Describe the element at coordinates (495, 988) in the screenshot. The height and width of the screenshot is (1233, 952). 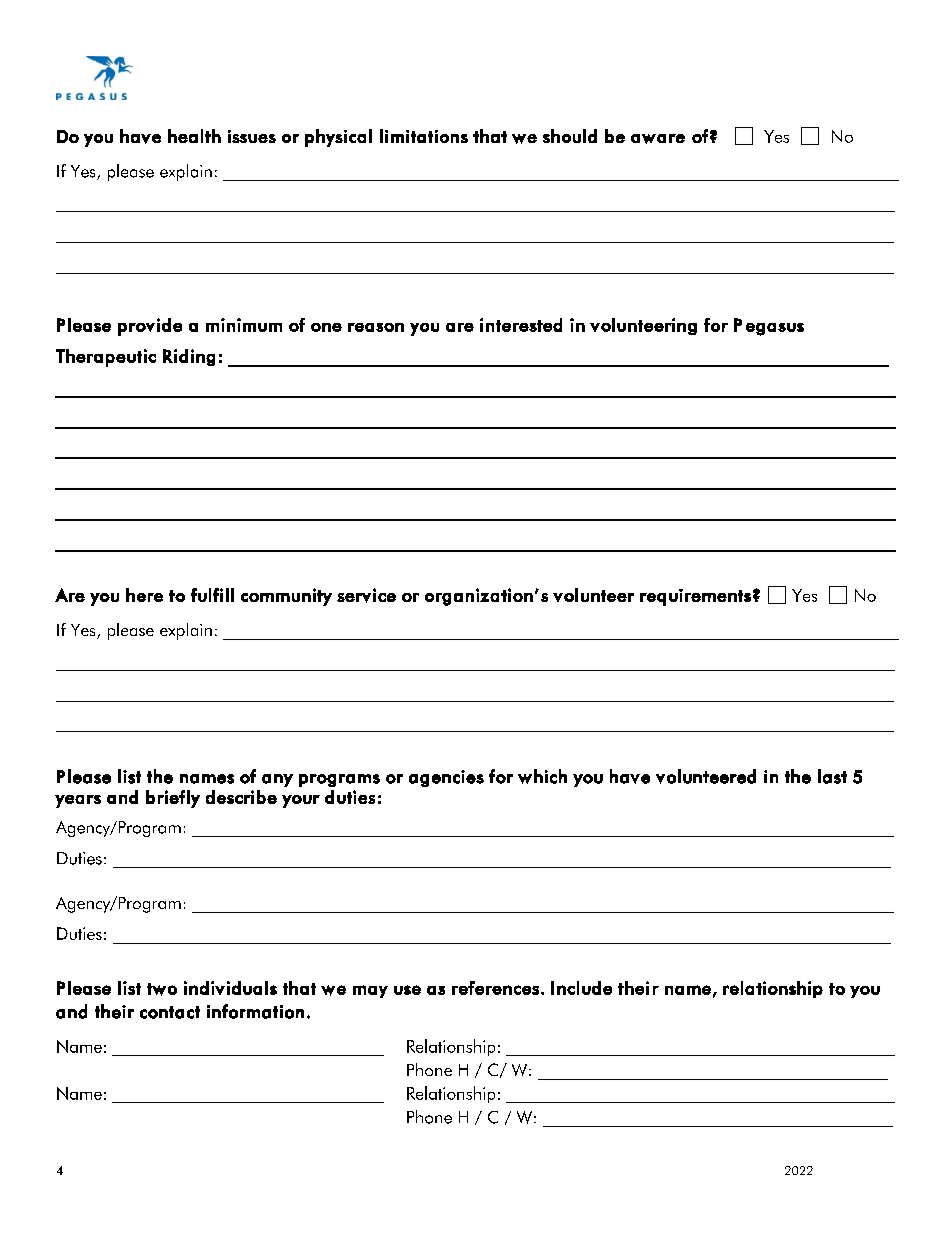
I see `references` at that location.
